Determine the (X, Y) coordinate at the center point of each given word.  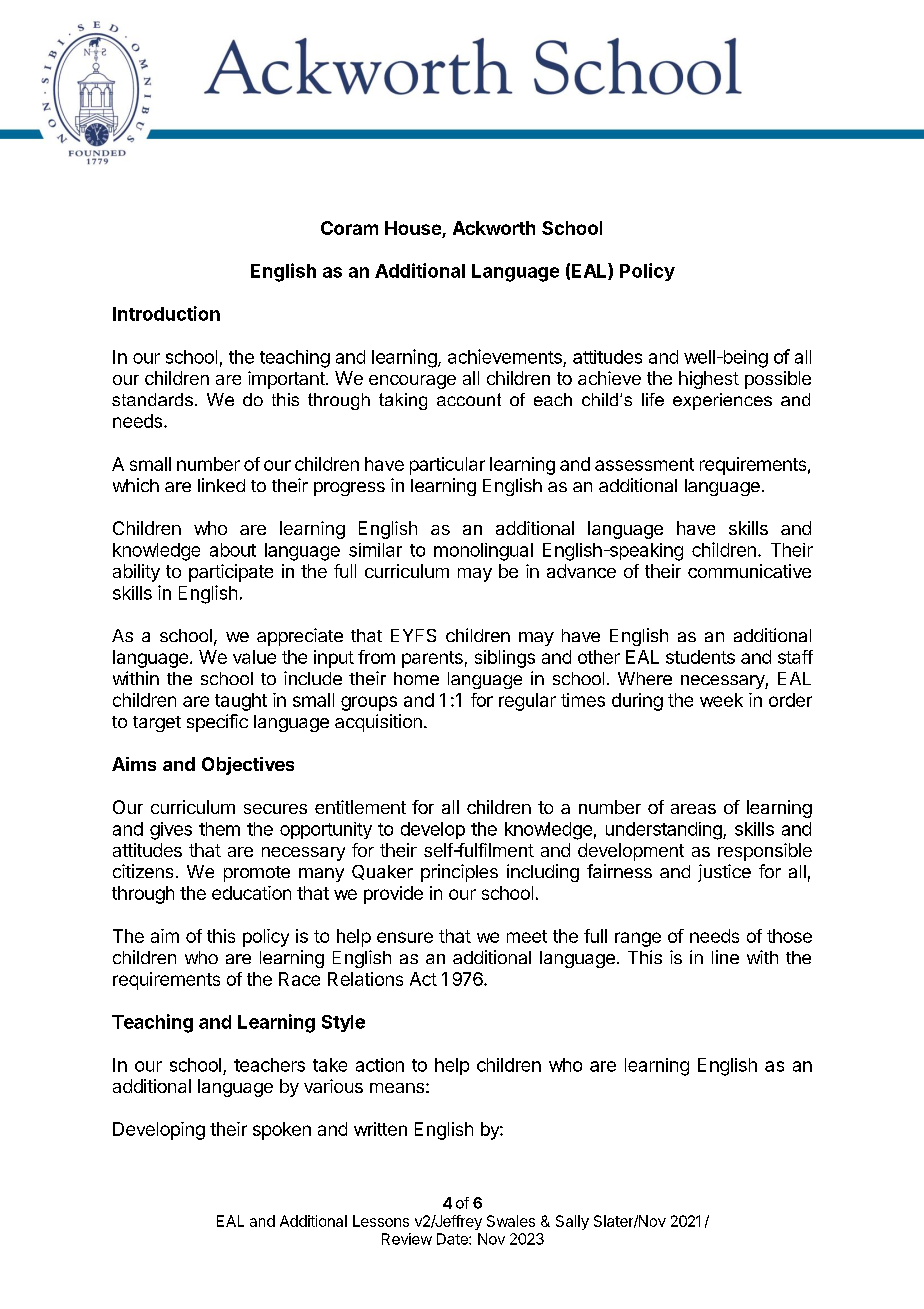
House (413, 228)
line (725, 957)
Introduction (166, 313)
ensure (405, 937)
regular (527, 702)
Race (299, 979)
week (721, 700)
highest (709, 380)
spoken (282, 1131)
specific (217, 723)
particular (447, 466)
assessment (644, 464)
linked (221, 485)
